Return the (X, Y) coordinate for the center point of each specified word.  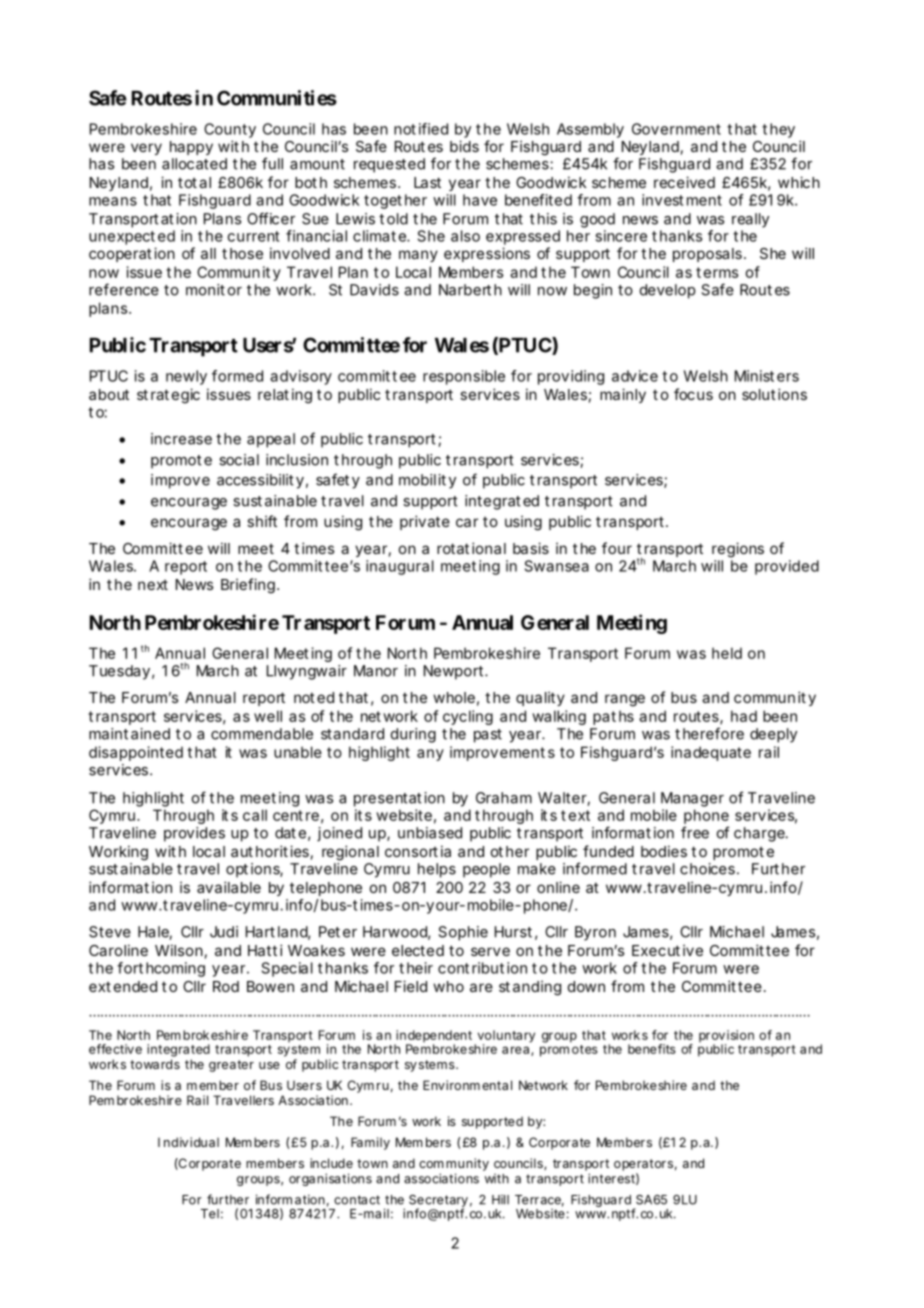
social (239, 460)
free (695, 832)
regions (738, 550)
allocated (194, 164)
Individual (188, 1142)
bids (464, 146)
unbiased (430, 833)
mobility (427, 481)
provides (194, 834)
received (684, 182)
